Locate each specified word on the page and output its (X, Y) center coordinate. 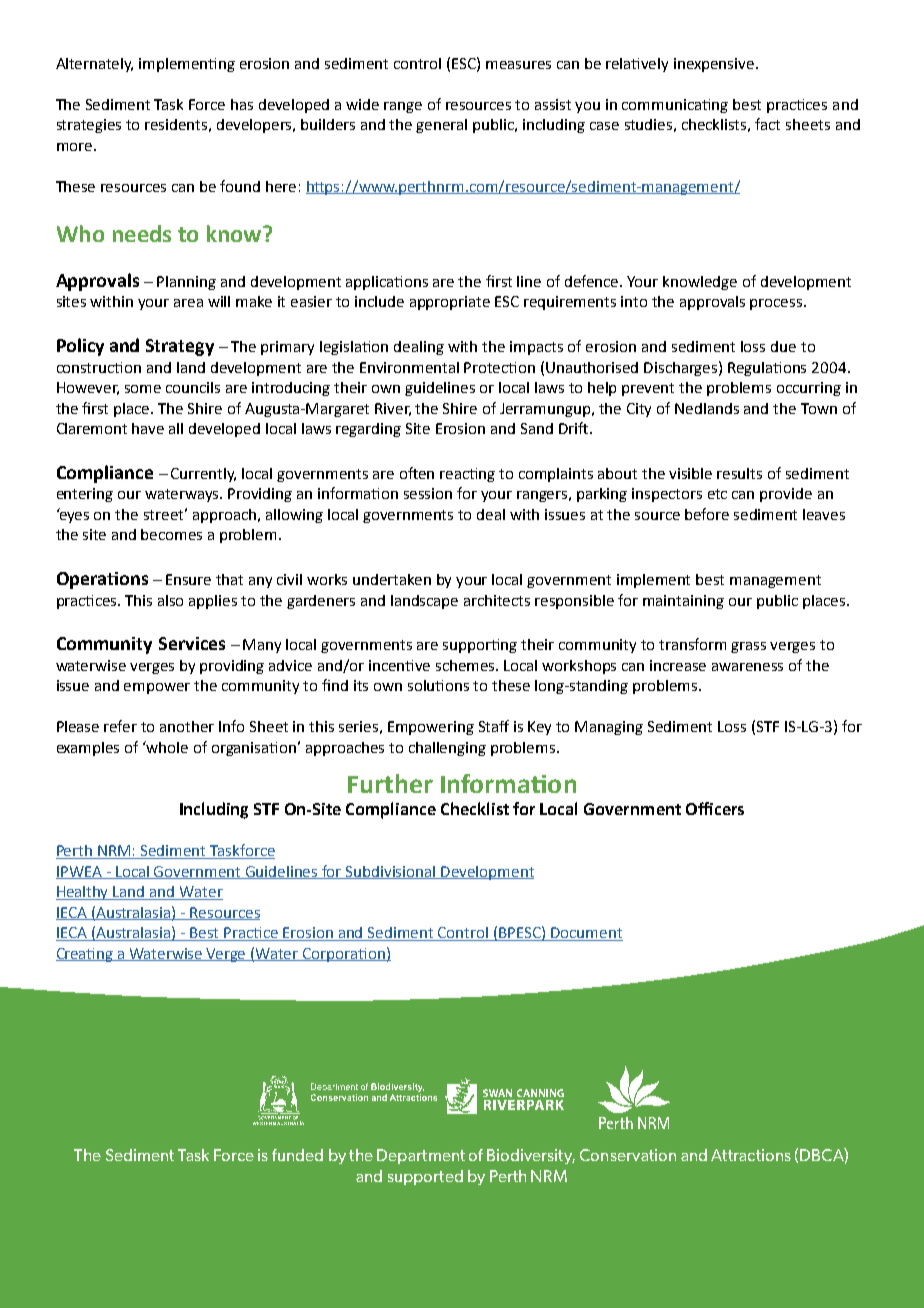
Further (390, 783)
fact (767, 124)
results (739, 473)
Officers (715, 808)
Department (421, 1156)
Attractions (751, 1155)
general (441, 126)
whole (166, 747)
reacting (467, 475)
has (242, 104)
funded (297, 1155)
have (148, 428)
